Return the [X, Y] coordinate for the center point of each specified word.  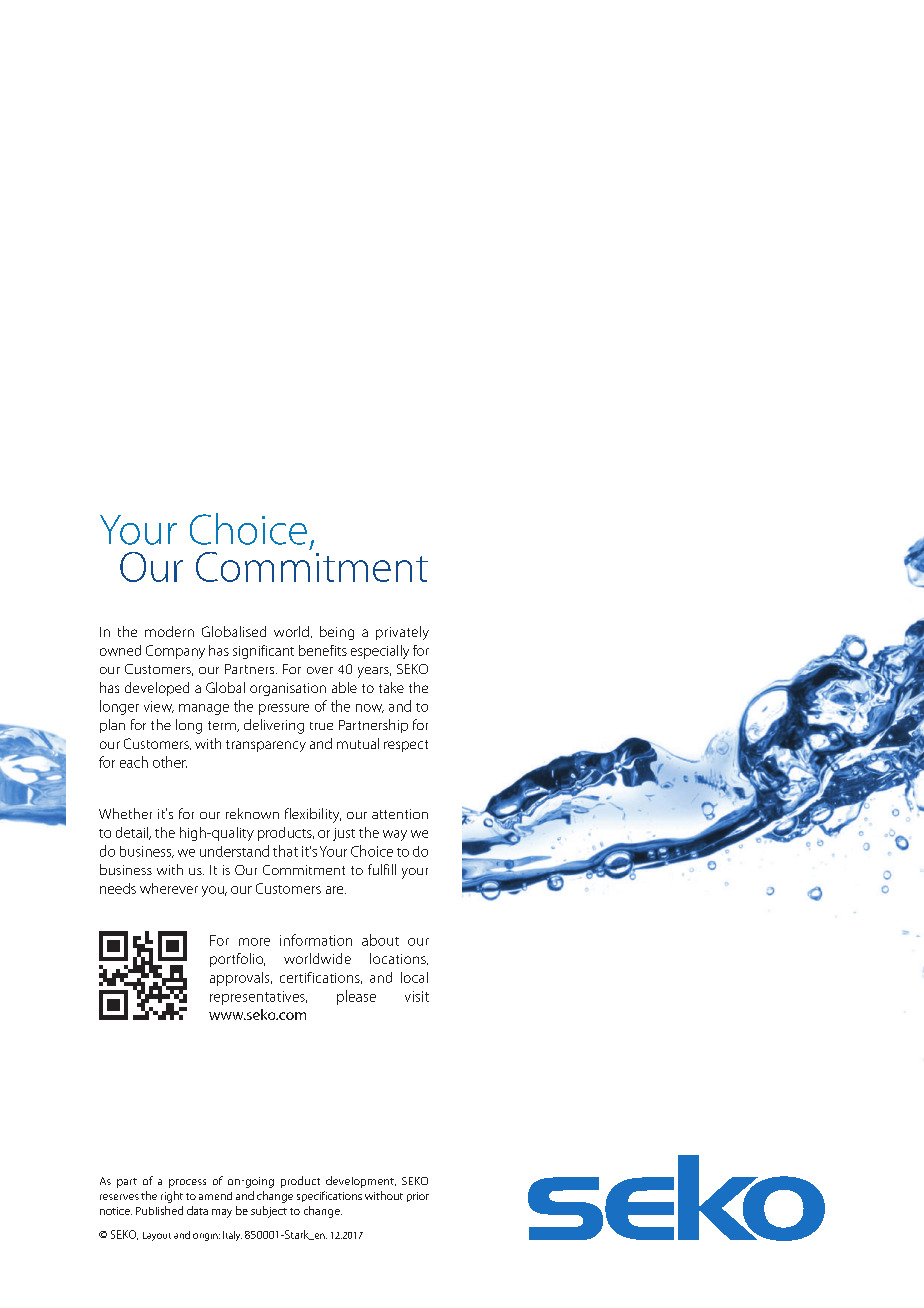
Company [175, 652]
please [356, 997]
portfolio [237, 960]
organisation [288, 689]
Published [159, 1210]
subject [269, 1212]
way [395, 835]
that [285, 851]
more [254, 942]
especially [380, 652]
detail [133, 833]
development [361, 1182]
